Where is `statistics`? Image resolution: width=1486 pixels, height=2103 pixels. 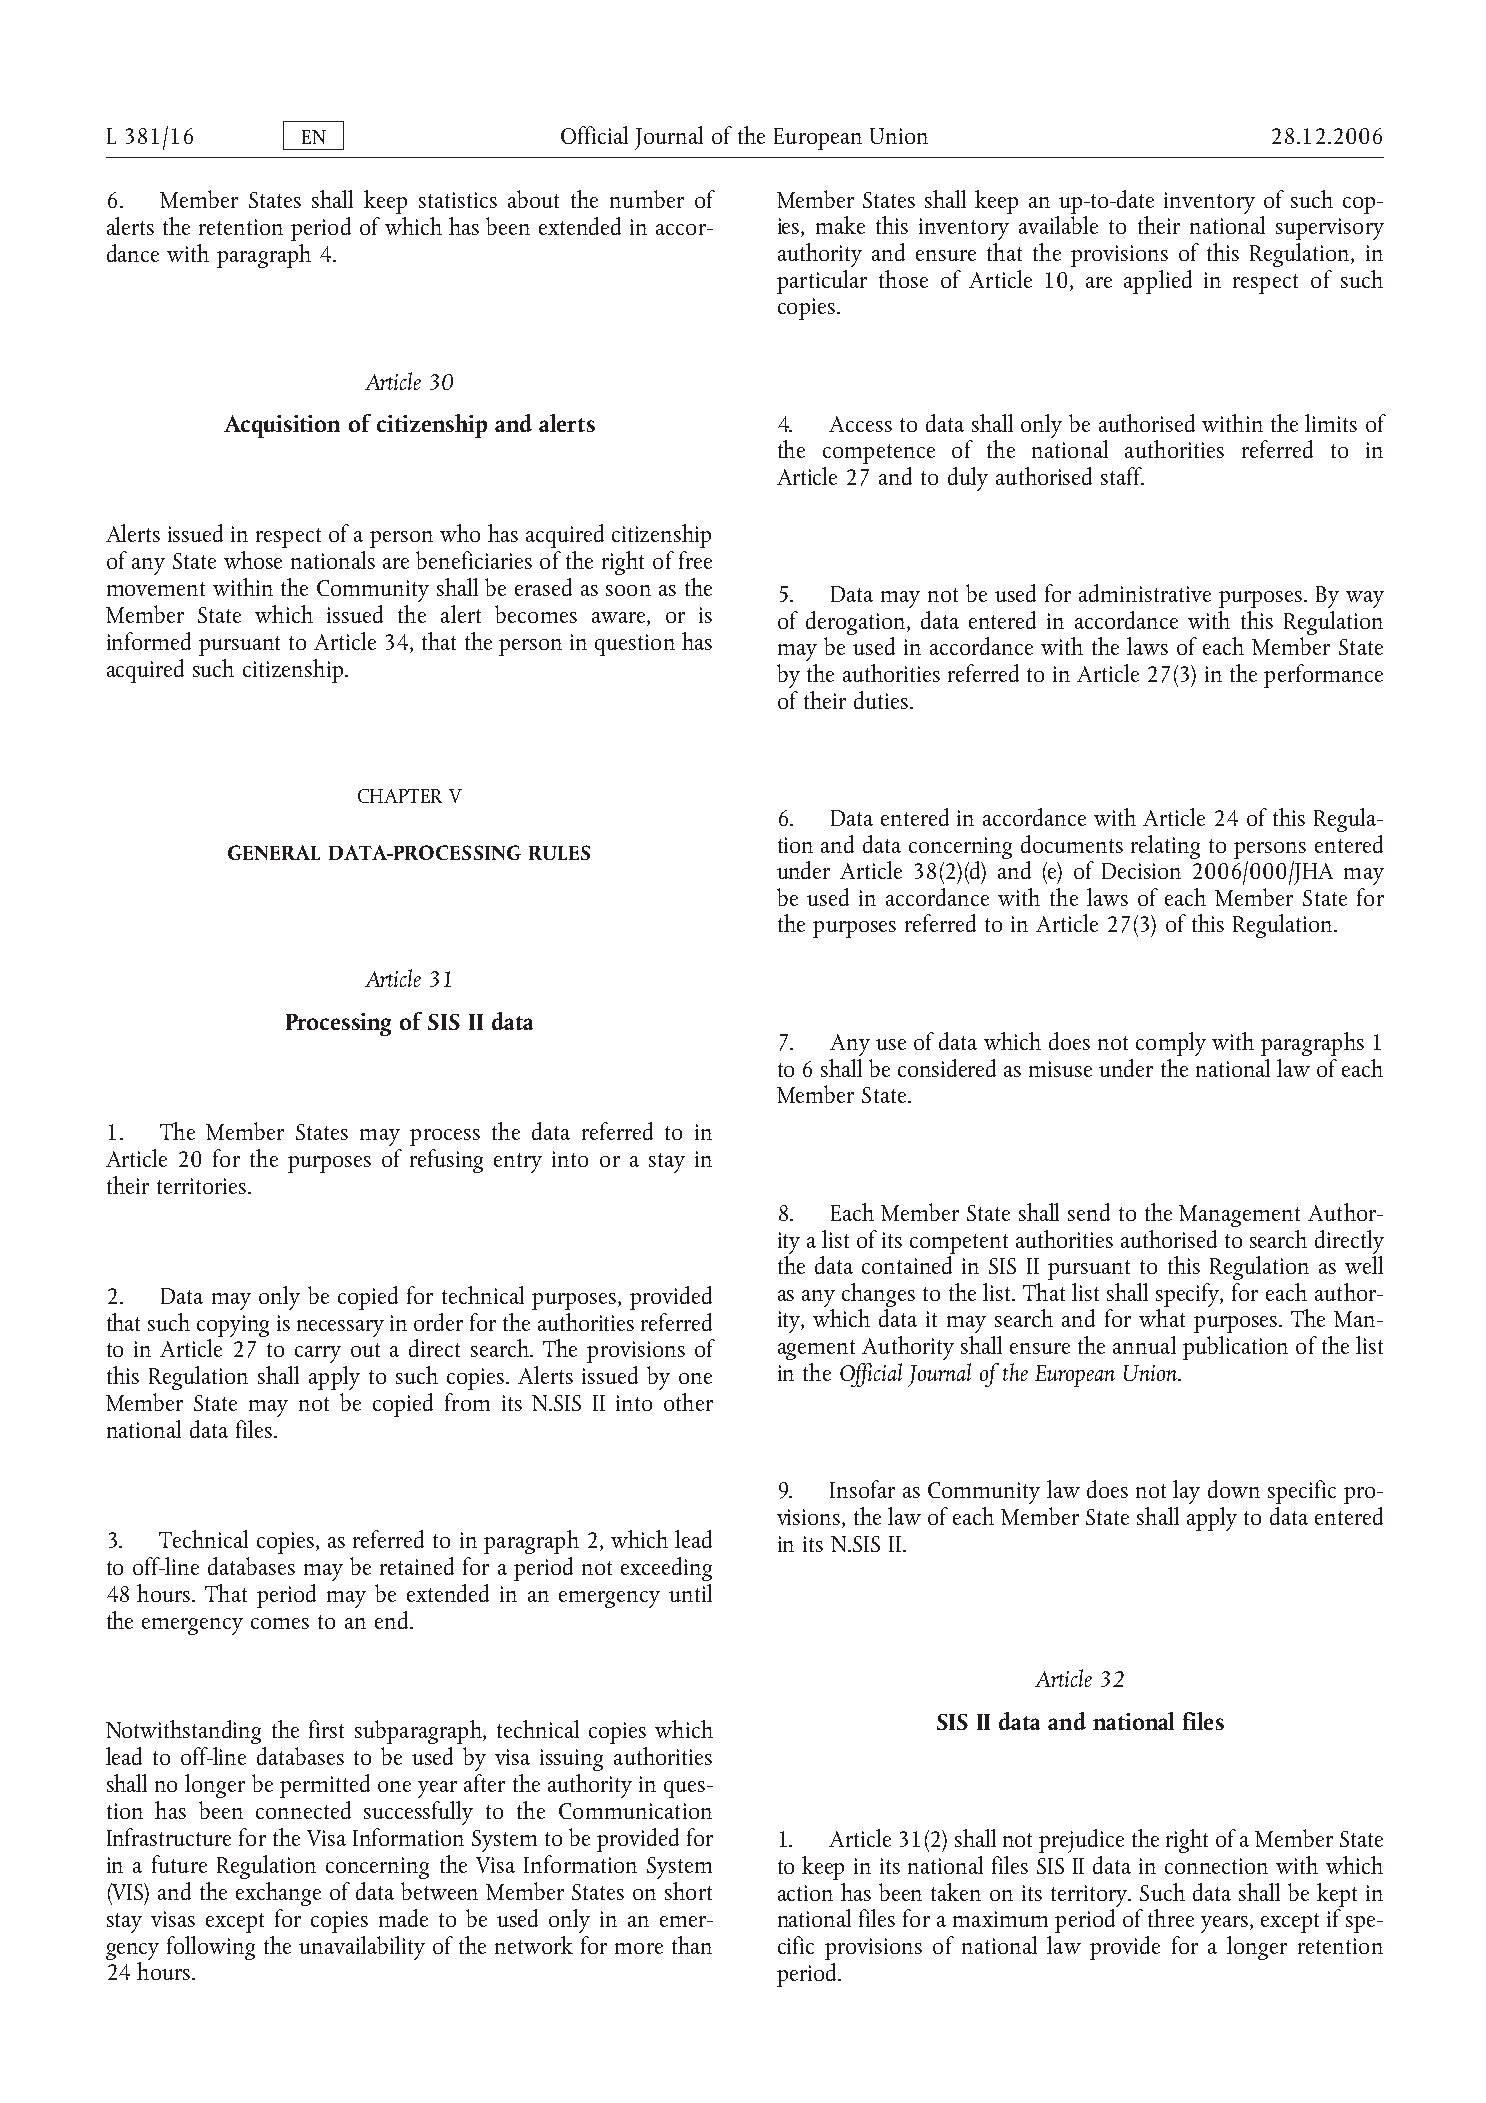 statistics is located at coordinates (458, 200).
